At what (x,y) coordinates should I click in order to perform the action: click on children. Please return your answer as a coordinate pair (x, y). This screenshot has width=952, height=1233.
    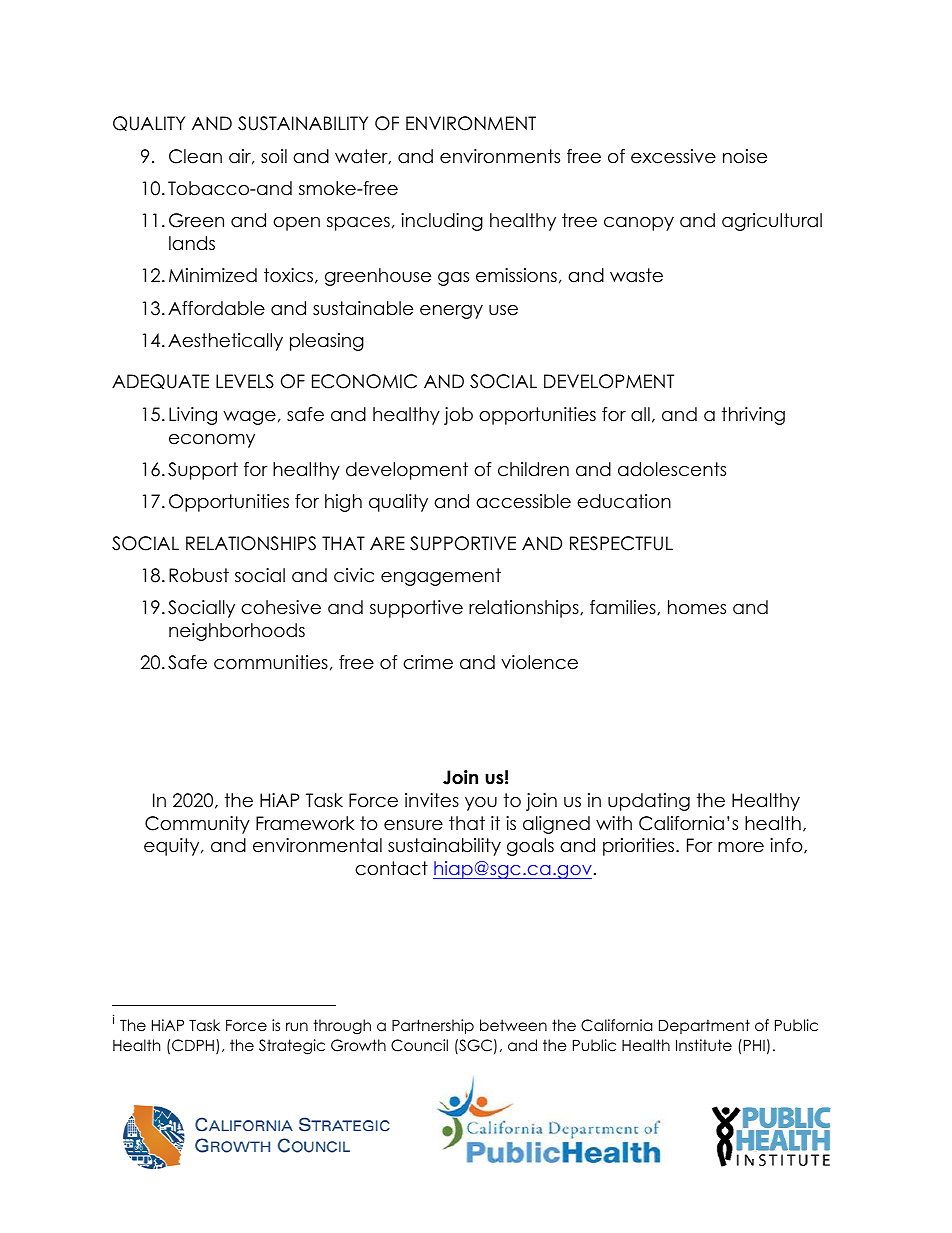
    Looking at the image, I should click on (533, 469).
